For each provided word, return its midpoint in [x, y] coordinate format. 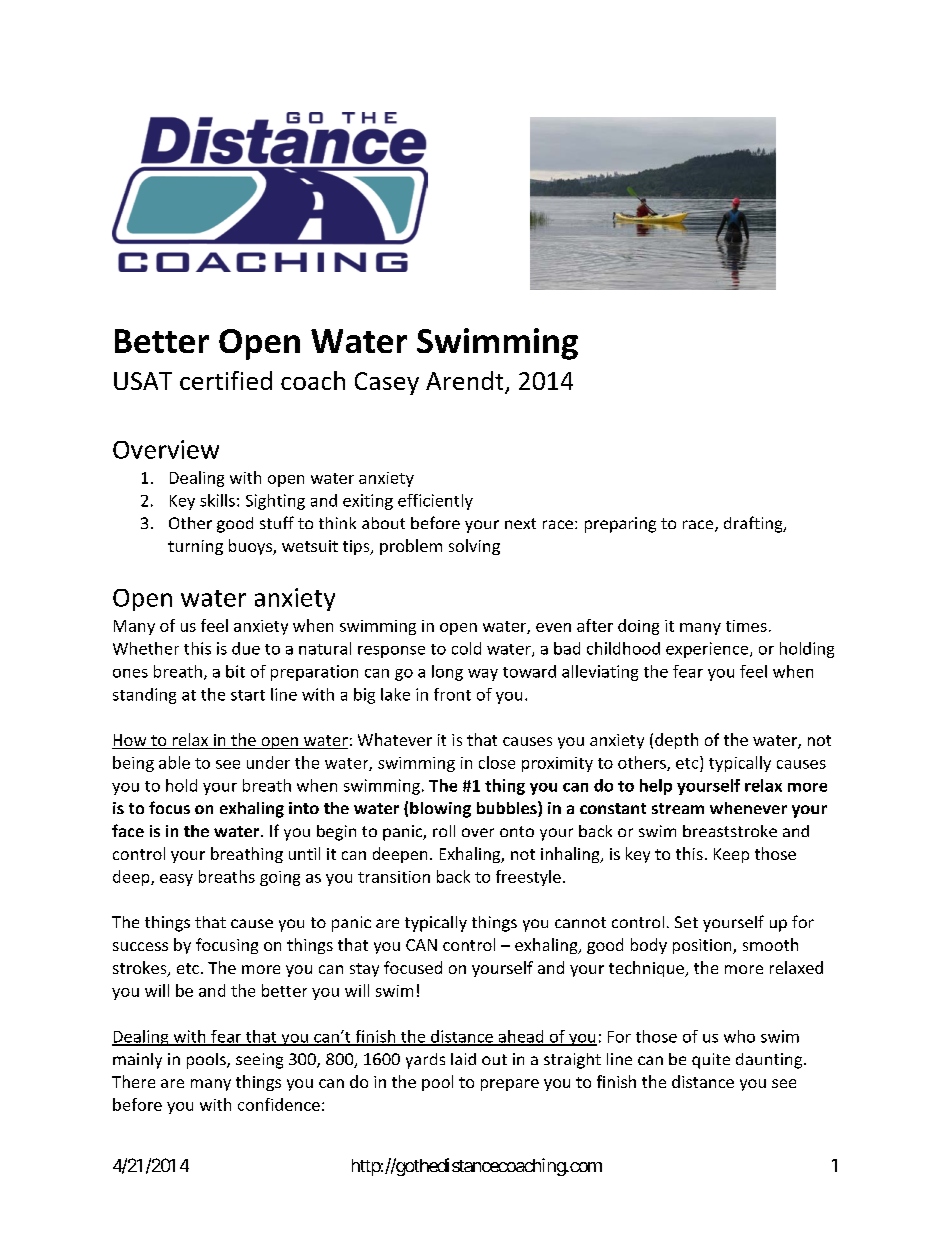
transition [394, 877]
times [746, 626]
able [174, 762]
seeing [259, 1061]
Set [686, 922]
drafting [754, 524]
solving [474, 547]
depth [676, 741]
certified [226, 380]
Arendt [466, 382]
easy [176, 880]
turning [195, 547]
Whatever [395, 739]
